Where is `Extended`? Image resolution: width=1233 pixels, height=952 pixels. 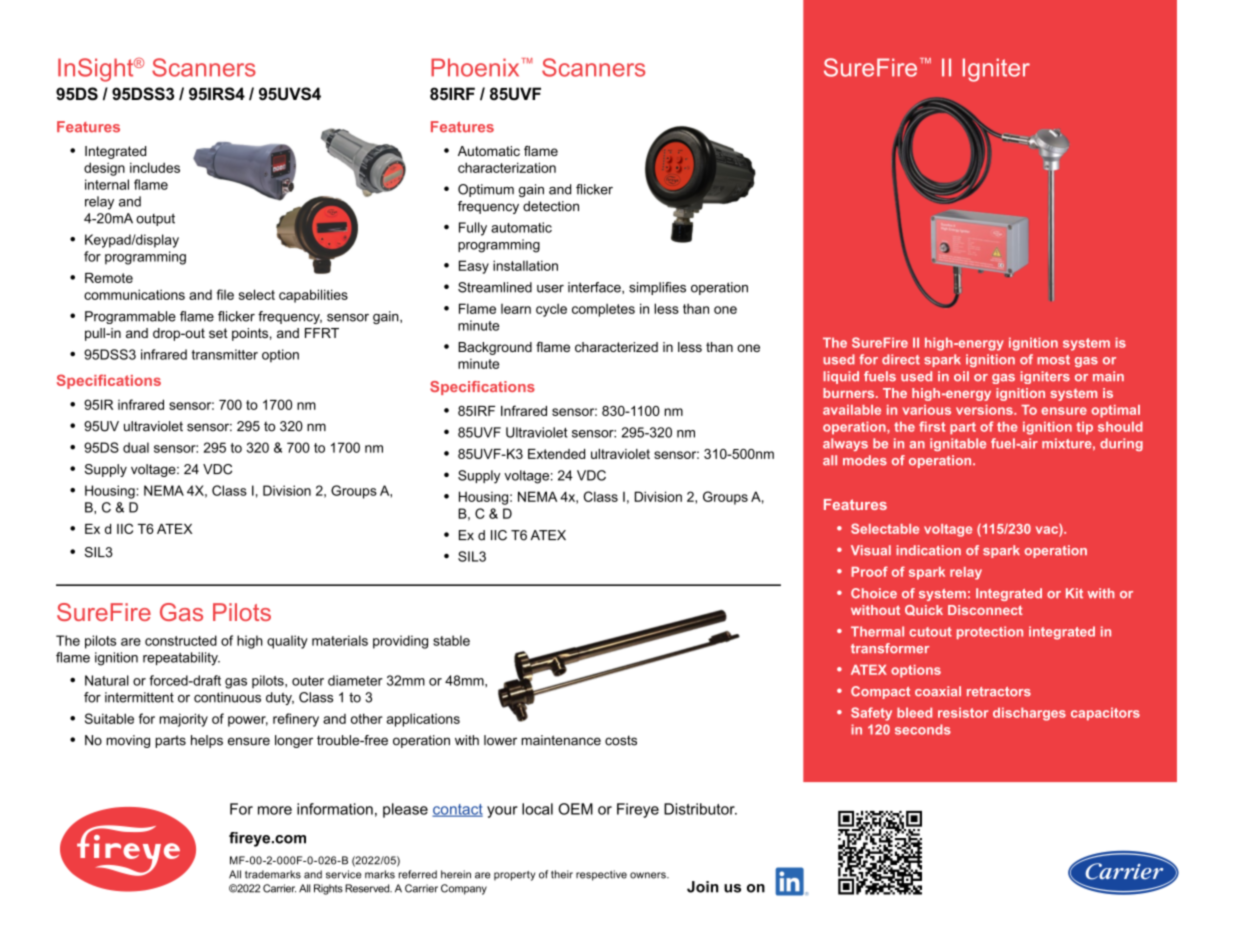
Extended is located at coordinates (556, 454).
